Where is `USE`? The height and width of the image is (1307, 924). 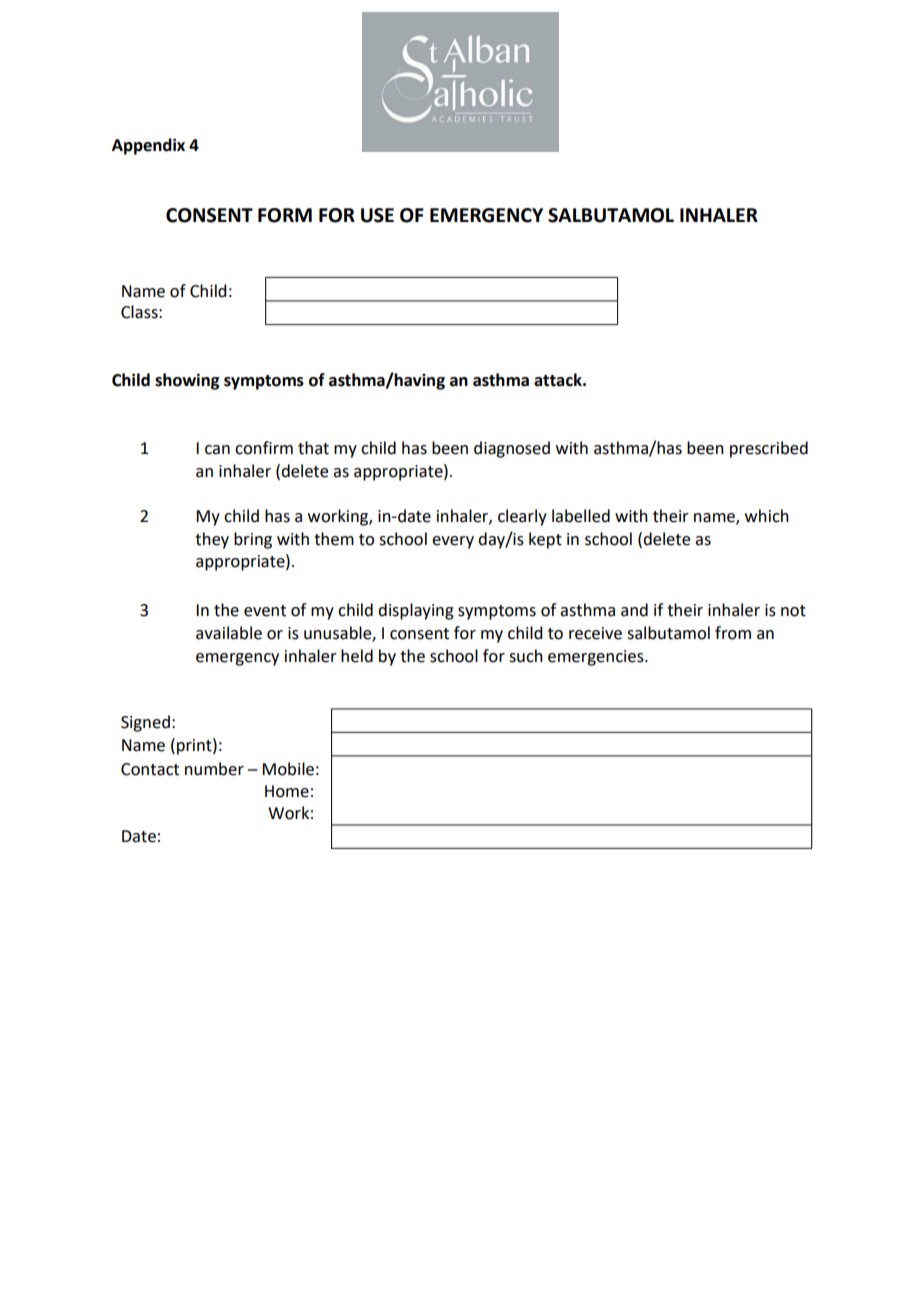 USE is located at coordinates (377, 215).
